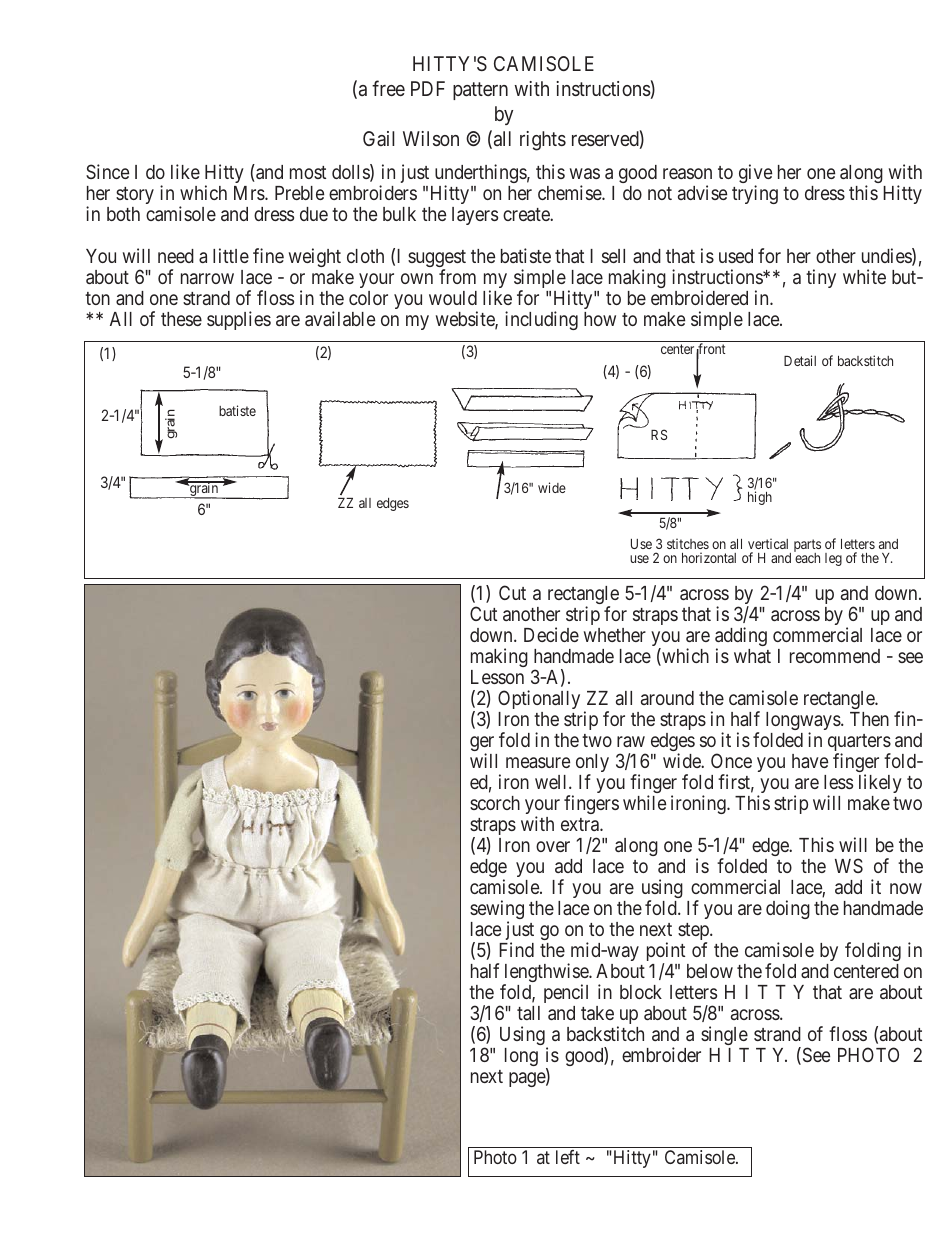 Image resolution: width=952 pixels, height=1233 pixels. Describe the element at coordinates (755, 175) in the screenshot. I see `give` at that location.
